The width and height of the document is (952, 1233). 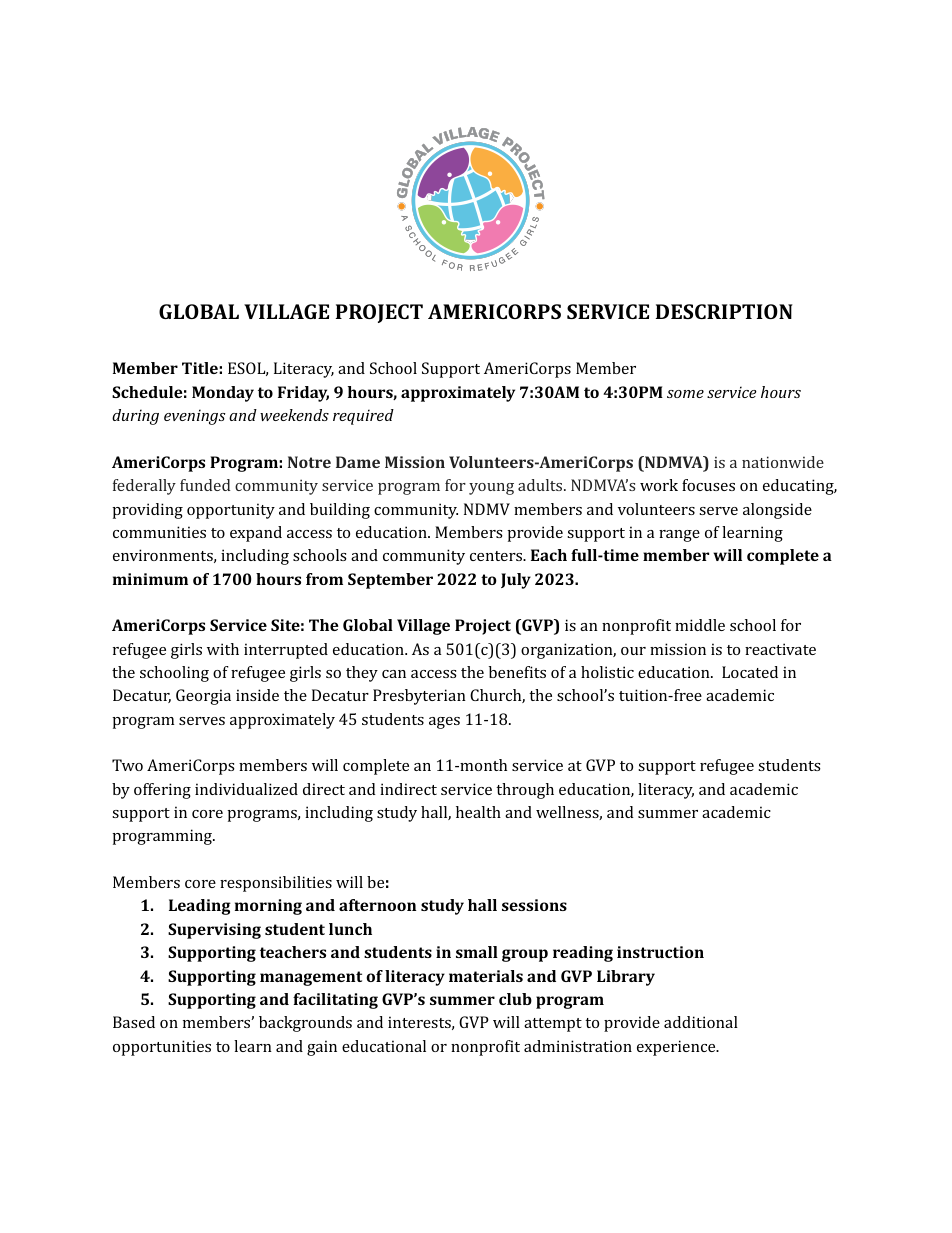 I want to click on Located, so click(x=750, y=672).
